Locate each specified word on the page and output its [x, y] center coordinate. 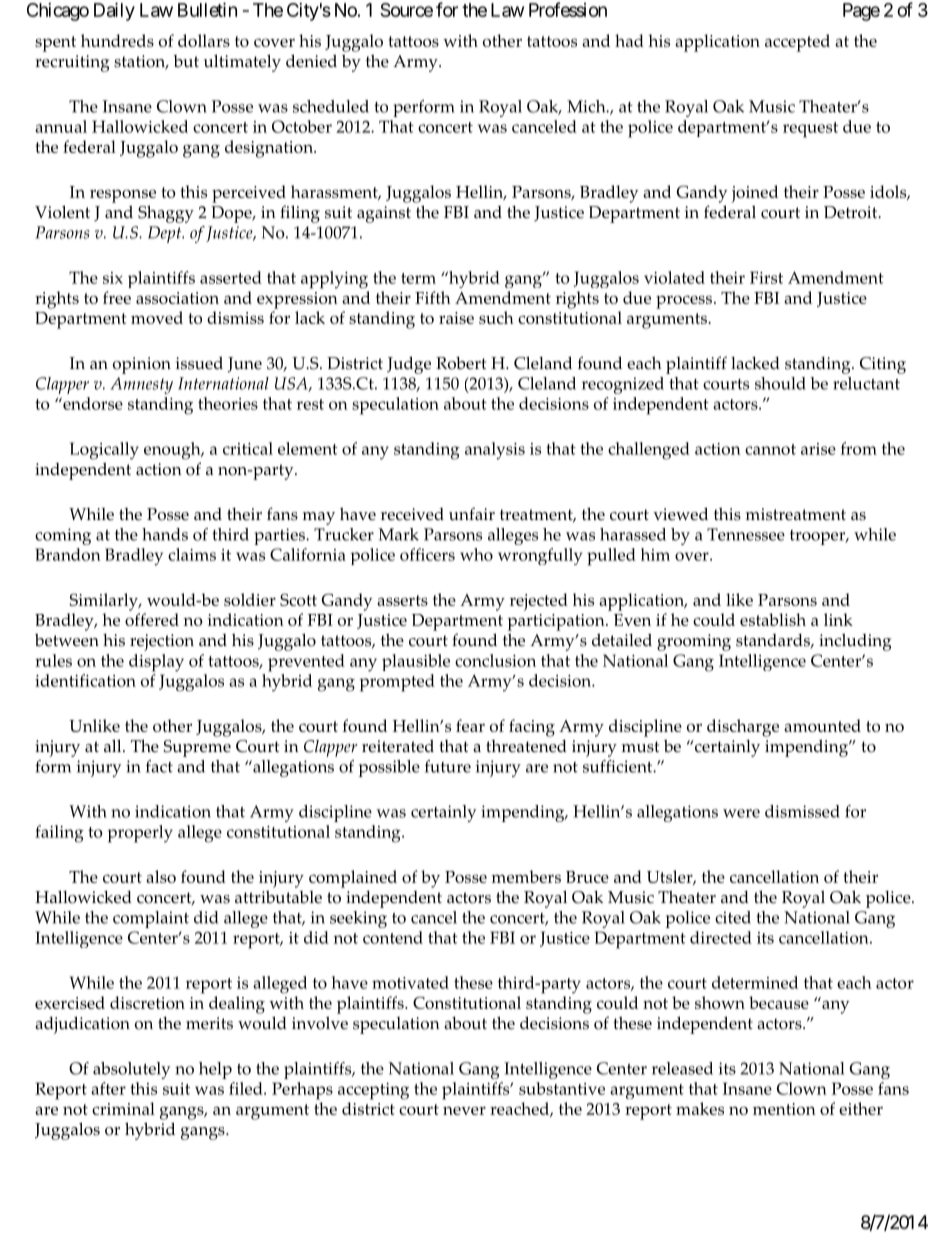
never [464, 1110]
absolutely [132, 1070]
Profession [568, 9]
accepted [797, 43]
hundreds [117, 40]
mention [784, 1109]
